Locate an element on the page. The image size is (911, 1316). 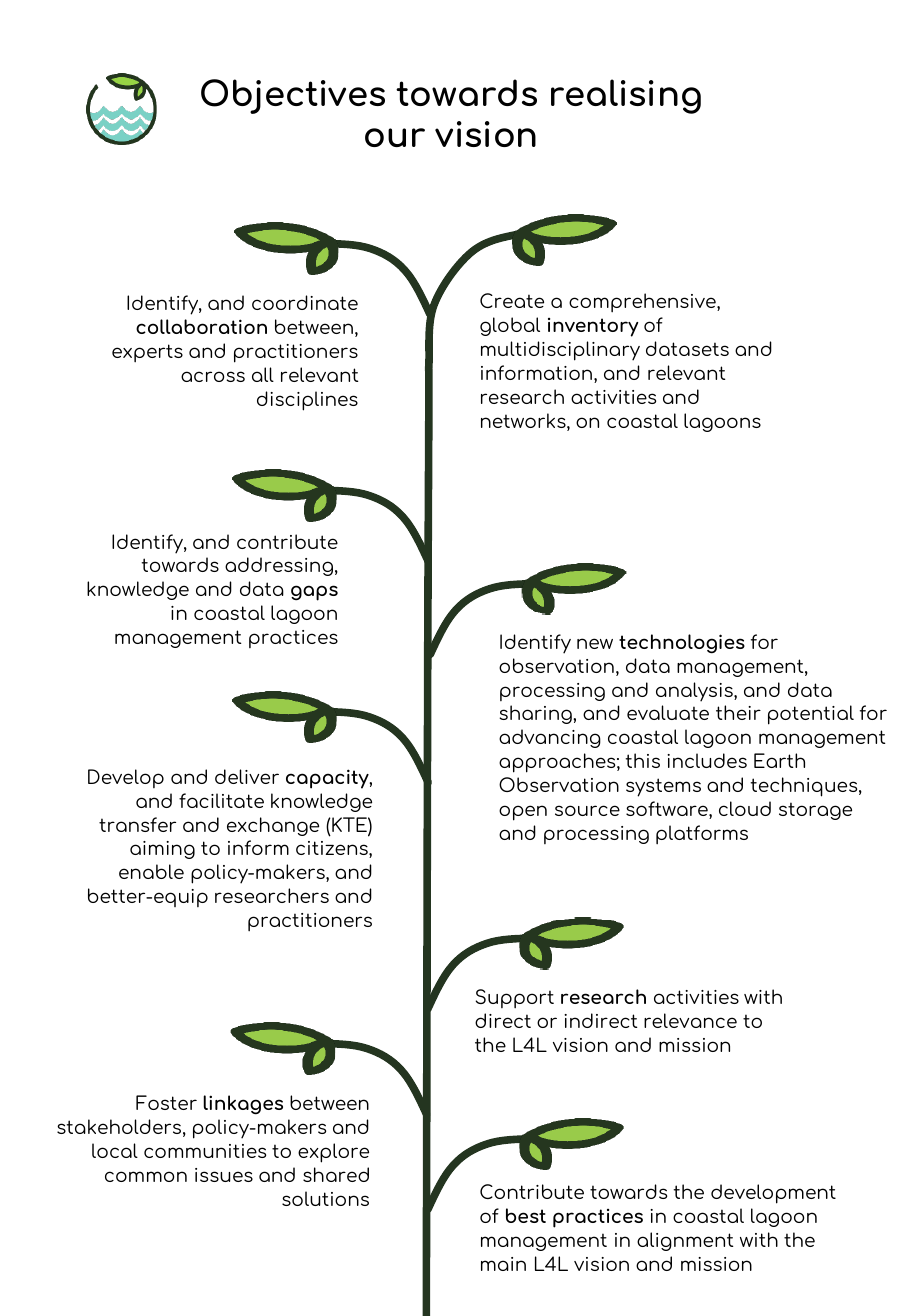
inventory is located at coordinates (593, 327).
